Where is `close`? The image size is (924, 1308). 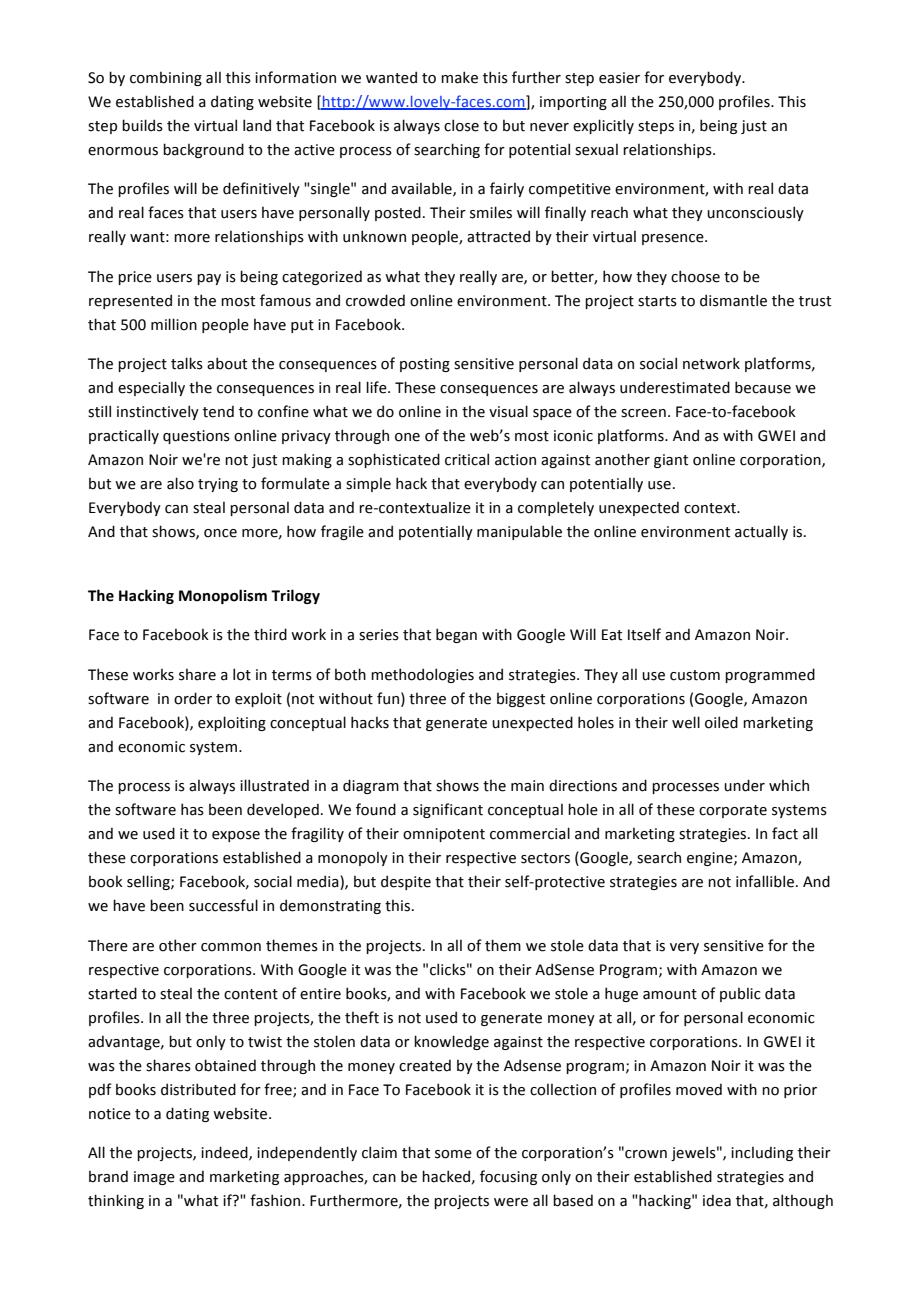 close is located at coordinates (461, 125).
